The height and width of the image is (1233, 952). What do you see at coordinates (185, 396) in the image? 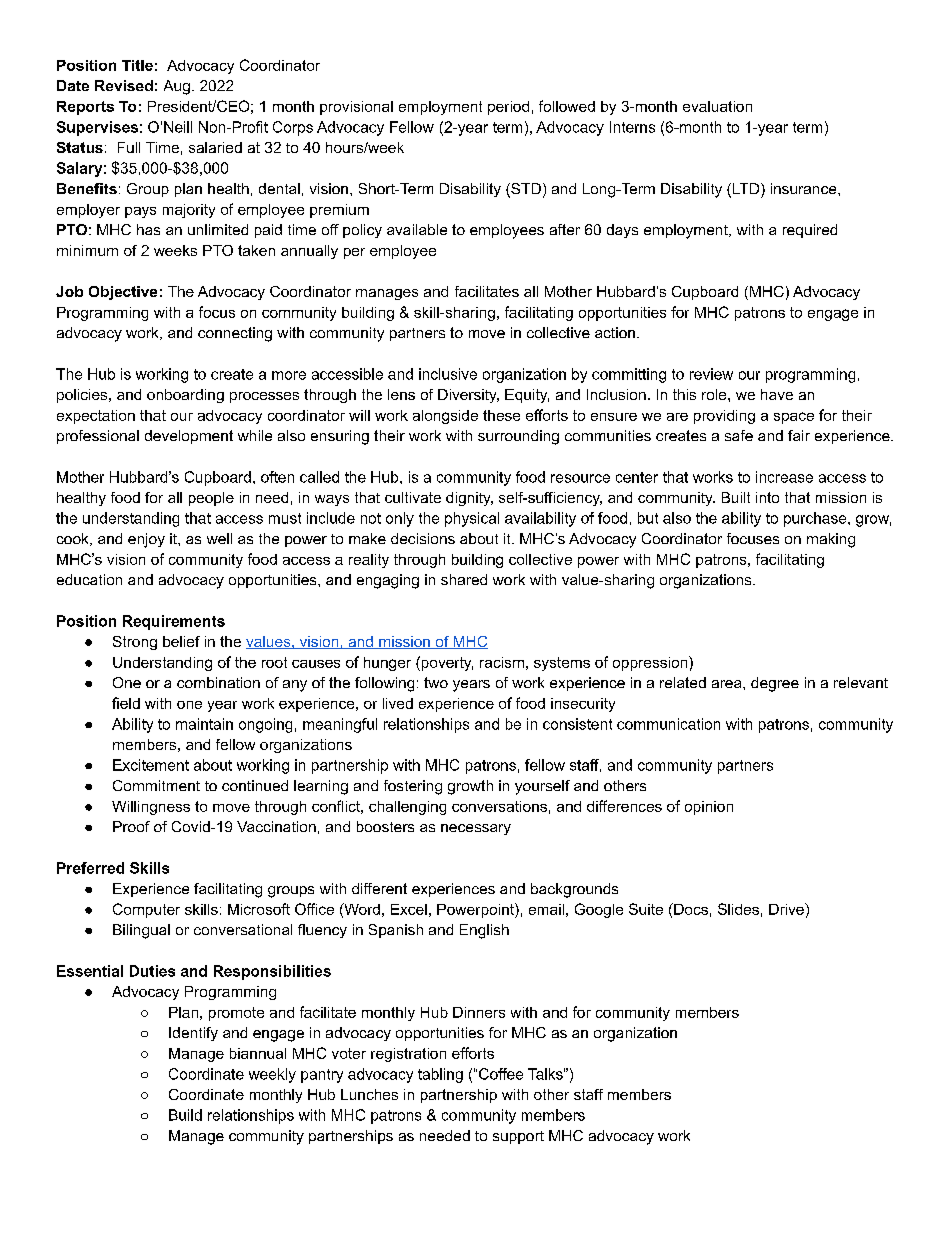
I see `onboarding` at bounding box center [185, 396].
